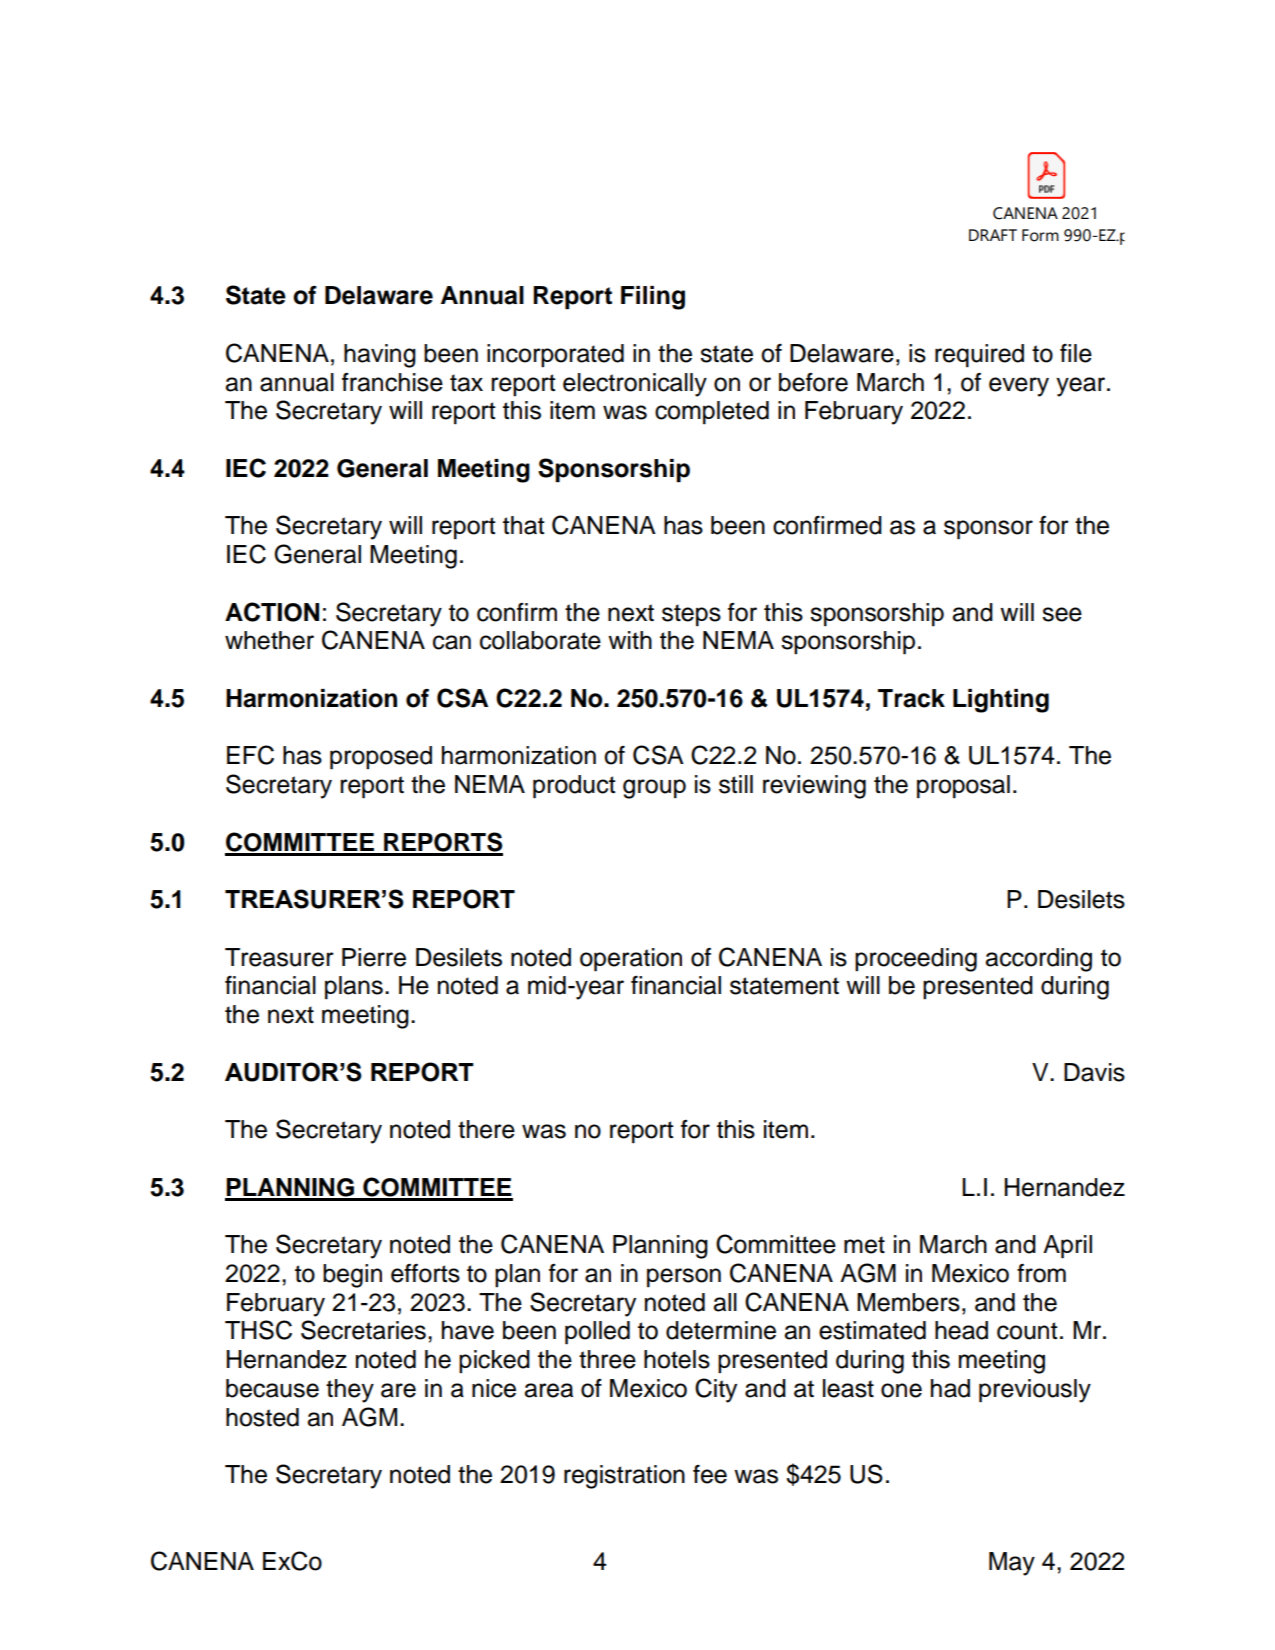  What do you see at coordinates (631, 960) in the screenshot?
I see `operation` at bounding box center [631, 960].
